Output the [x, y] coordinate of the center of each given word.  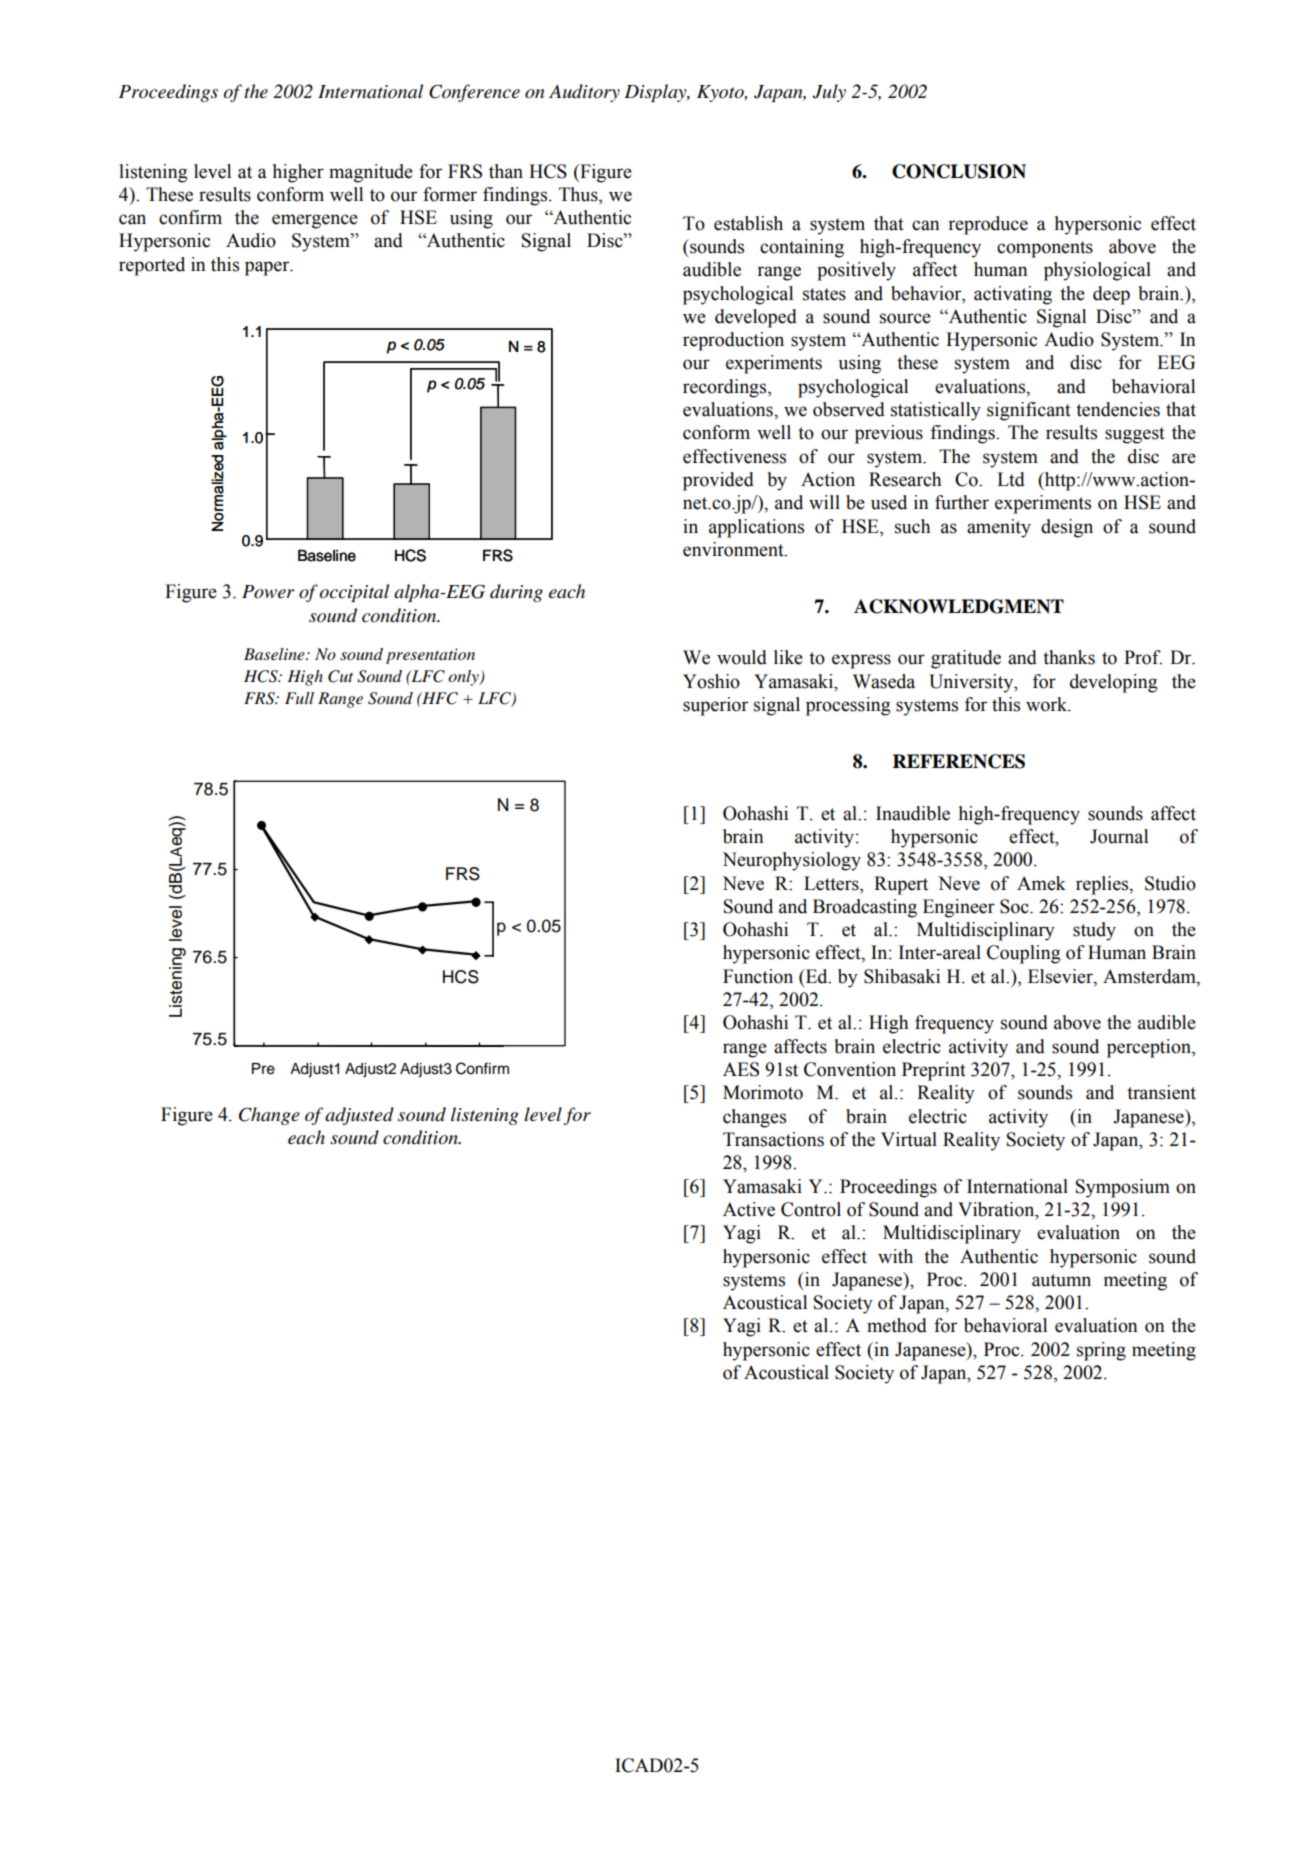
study [1094, 931]
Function [758, 976]
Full [299, 698]
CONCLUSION [959, 171]
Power [268, 592]
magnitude [371, 173]
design [1067, 528]
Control [811, 1209]
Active [749, 1209]
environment [734, 549]
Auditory [584, 93]
